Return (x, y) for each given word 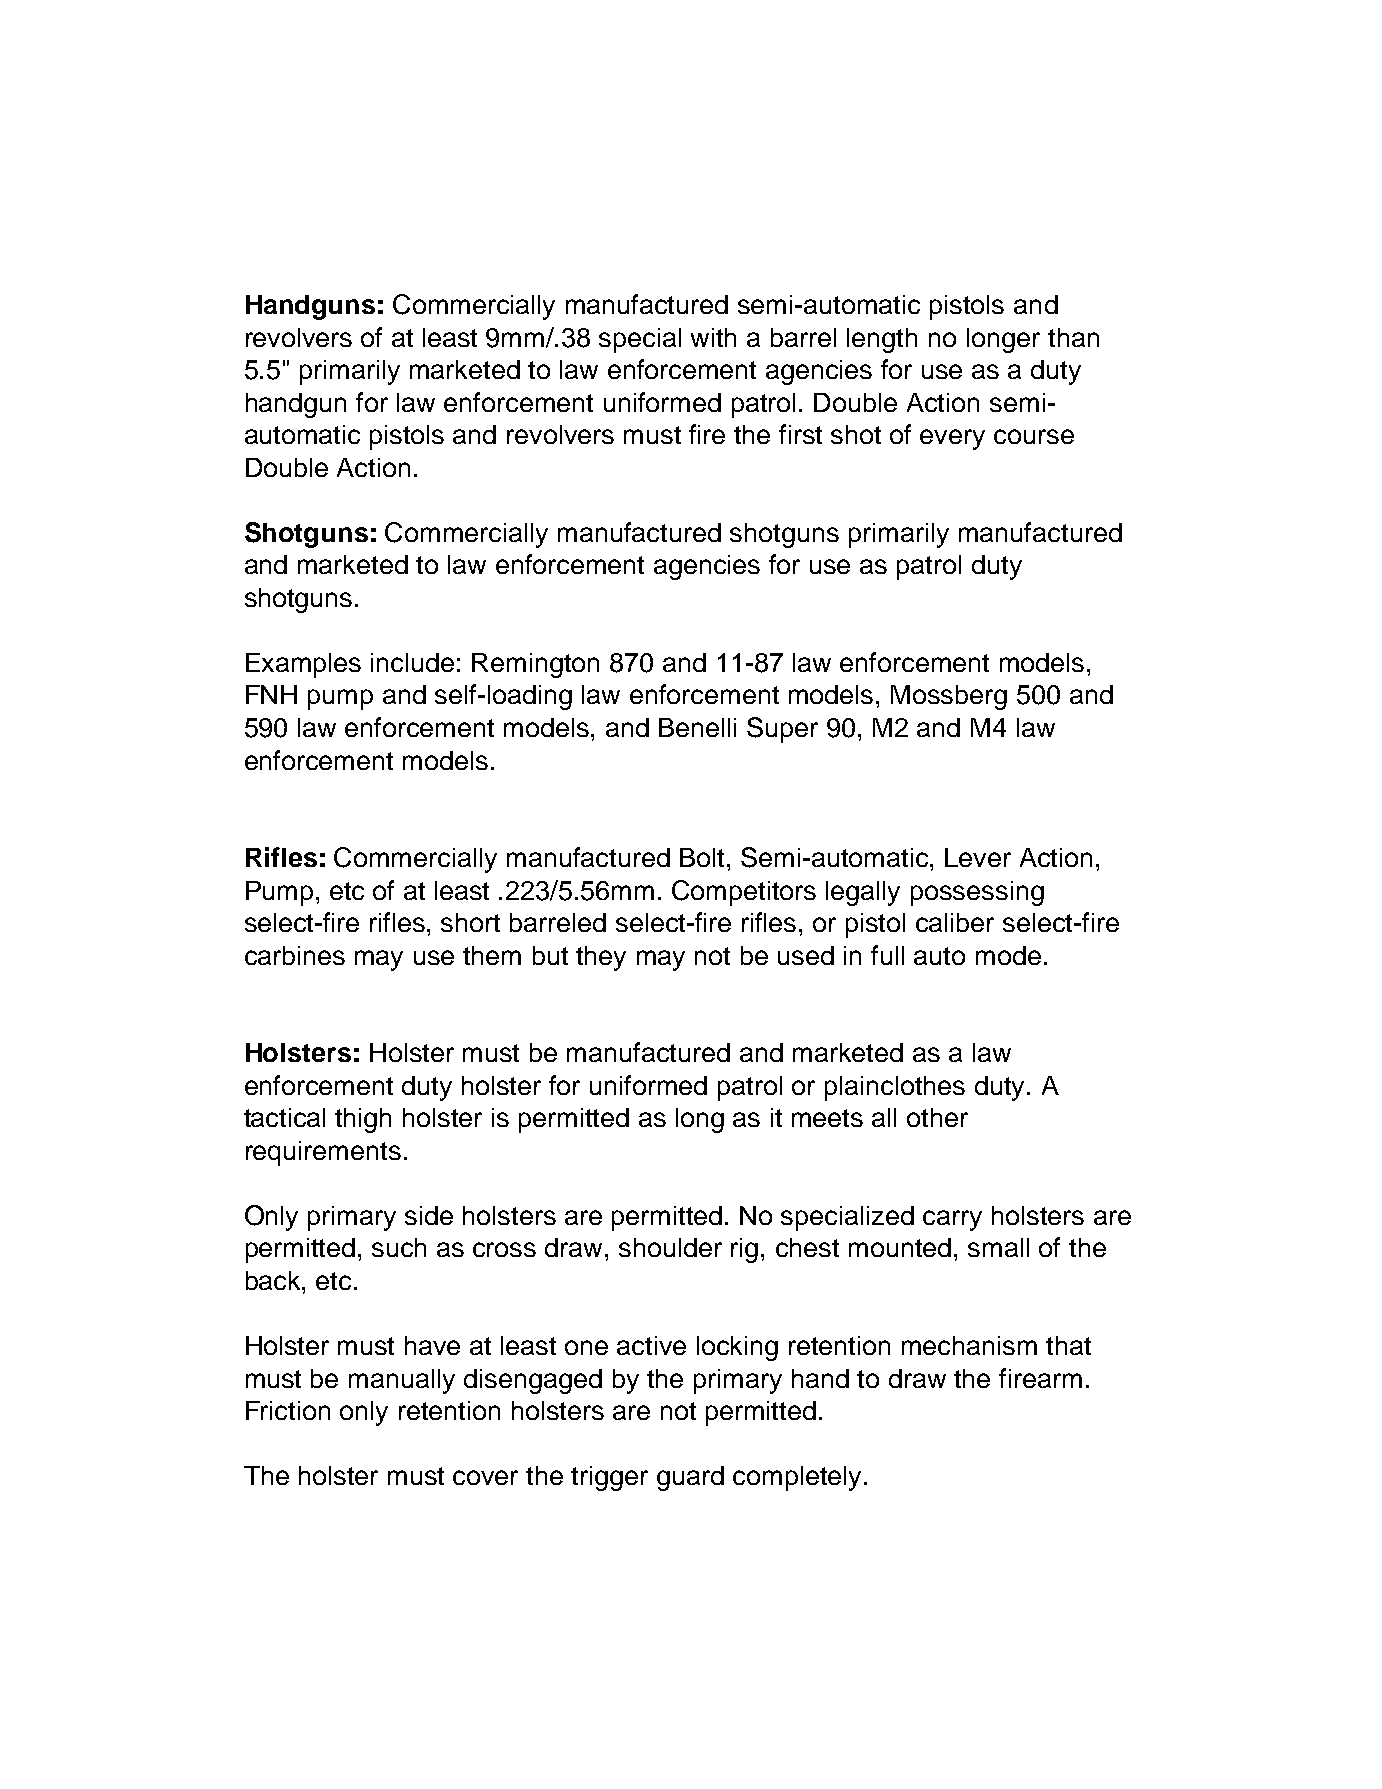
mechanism (969, 1345)
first (800, 434)
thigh (363, 1120)
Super (782, 730)
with (713, 337)
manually (402, 1381)
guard (690, 1478)
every (952, 439)
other (937, 1117)
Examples (303, 665)
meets (827, 1118)
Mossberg (949, 697)
